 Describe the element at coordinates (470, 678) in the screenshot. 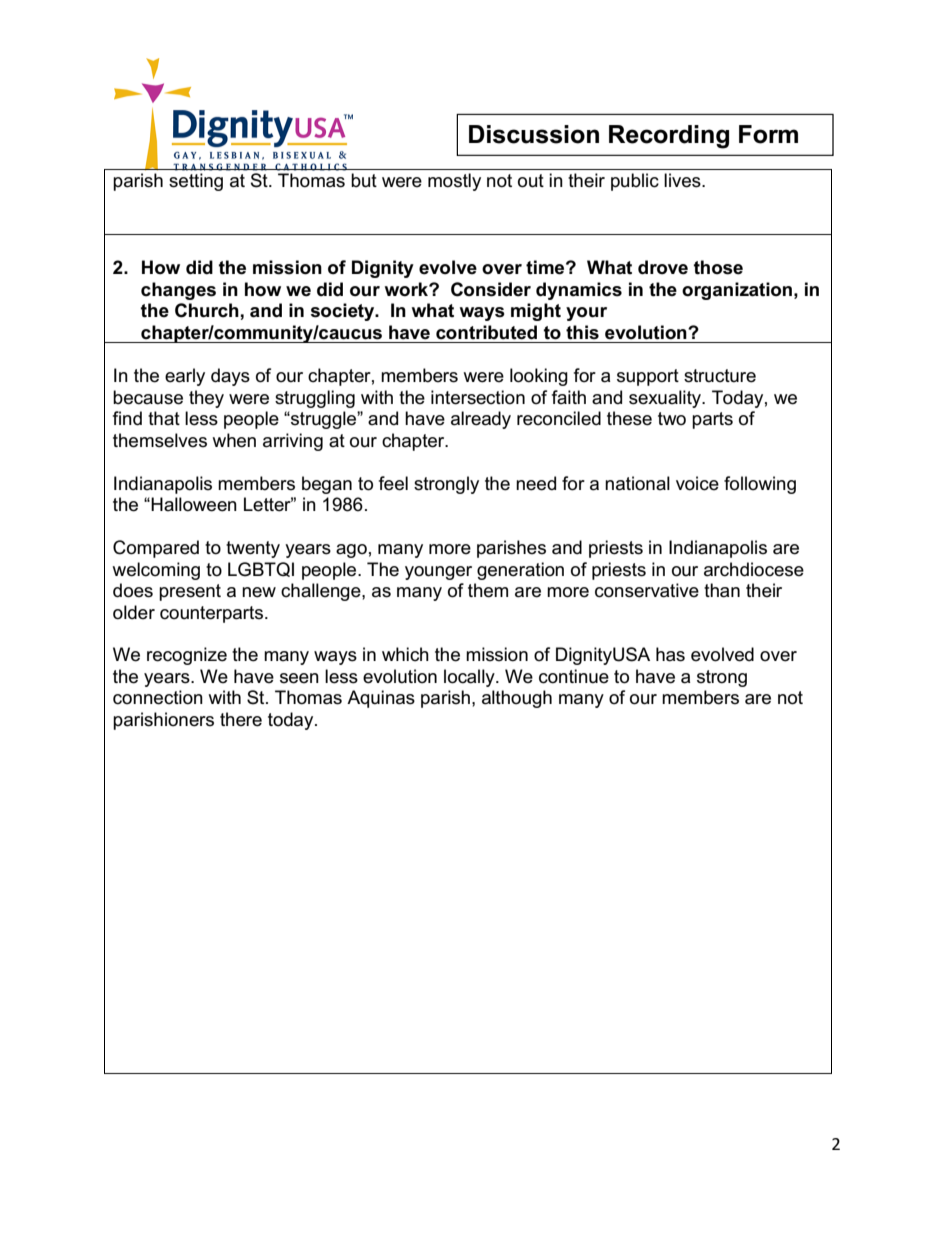

I see `locally` at that location.
